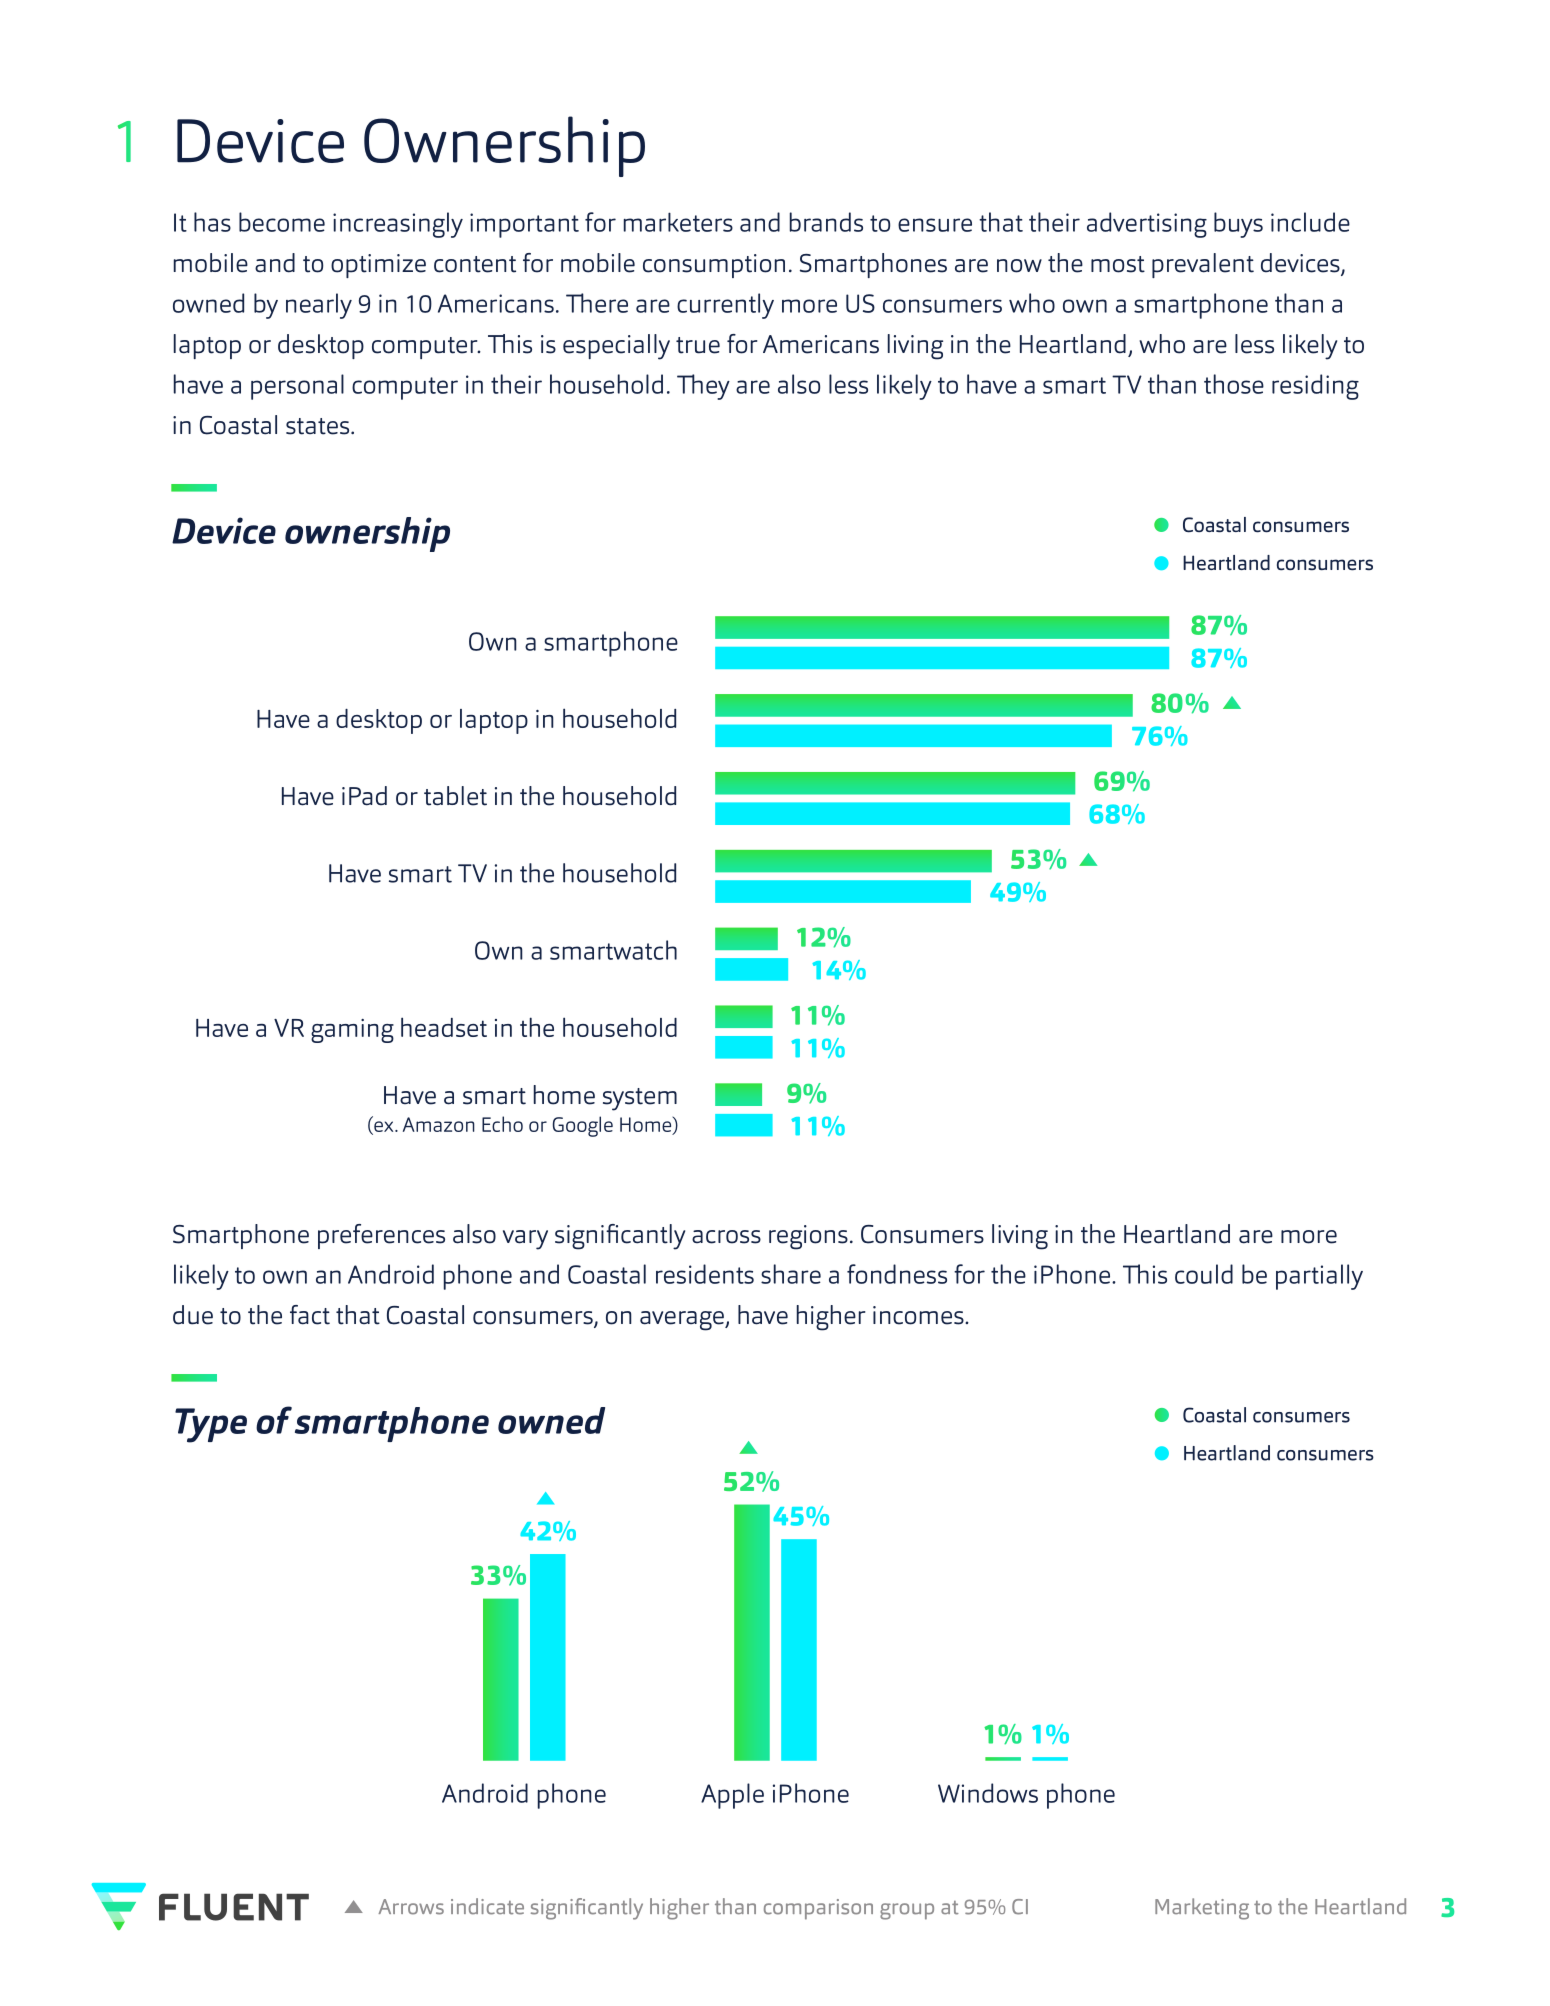 The width and height of the document is (1550, 2006). Describe the element at coordinates (640, 1099) in the document. I see `system` at that location.
